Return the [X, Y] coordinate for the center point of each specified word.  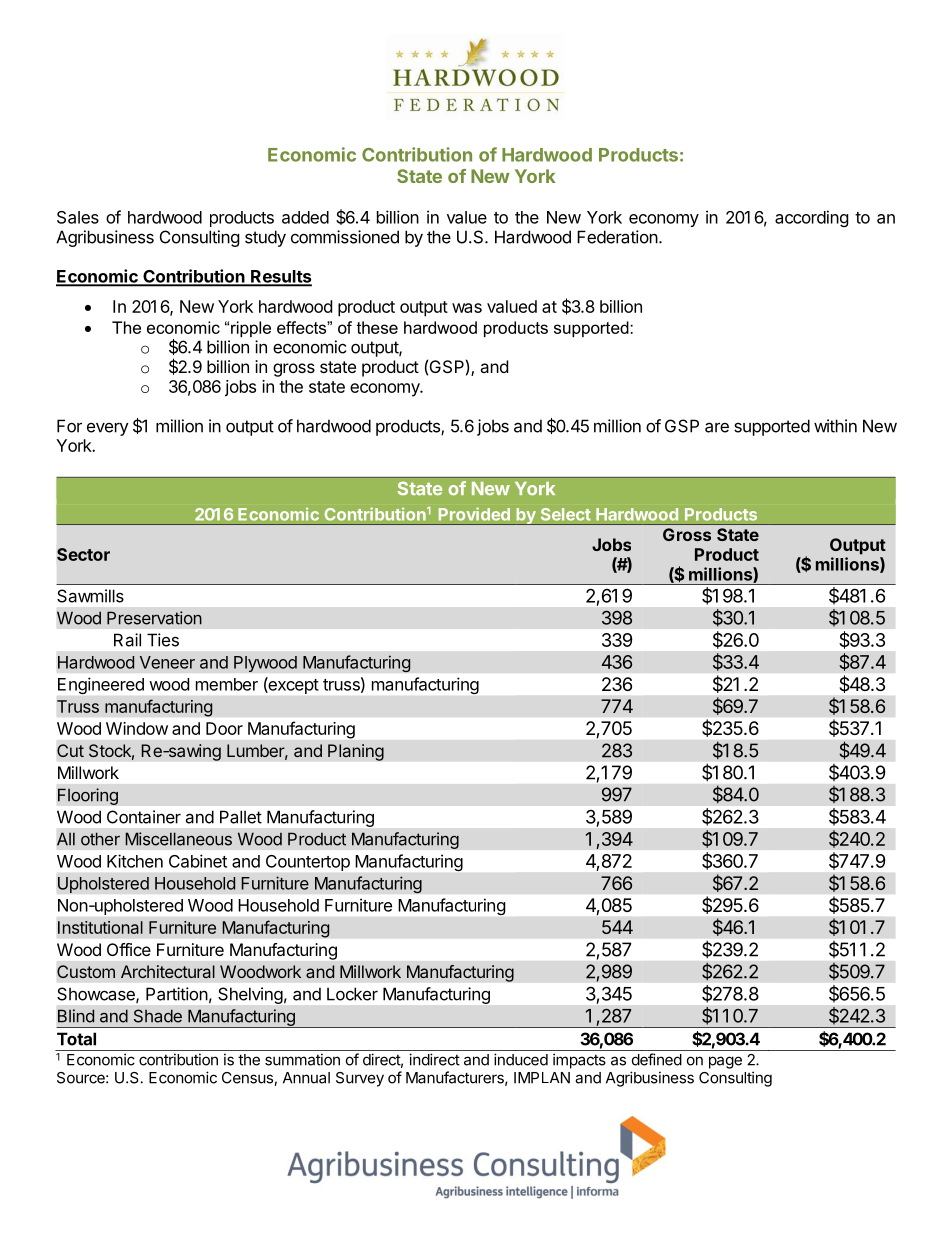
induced [521, 1059]
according [812, 218]
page [725, 1062]
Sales [78, 217]
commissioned [345, 237]
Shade [158, 1016]
